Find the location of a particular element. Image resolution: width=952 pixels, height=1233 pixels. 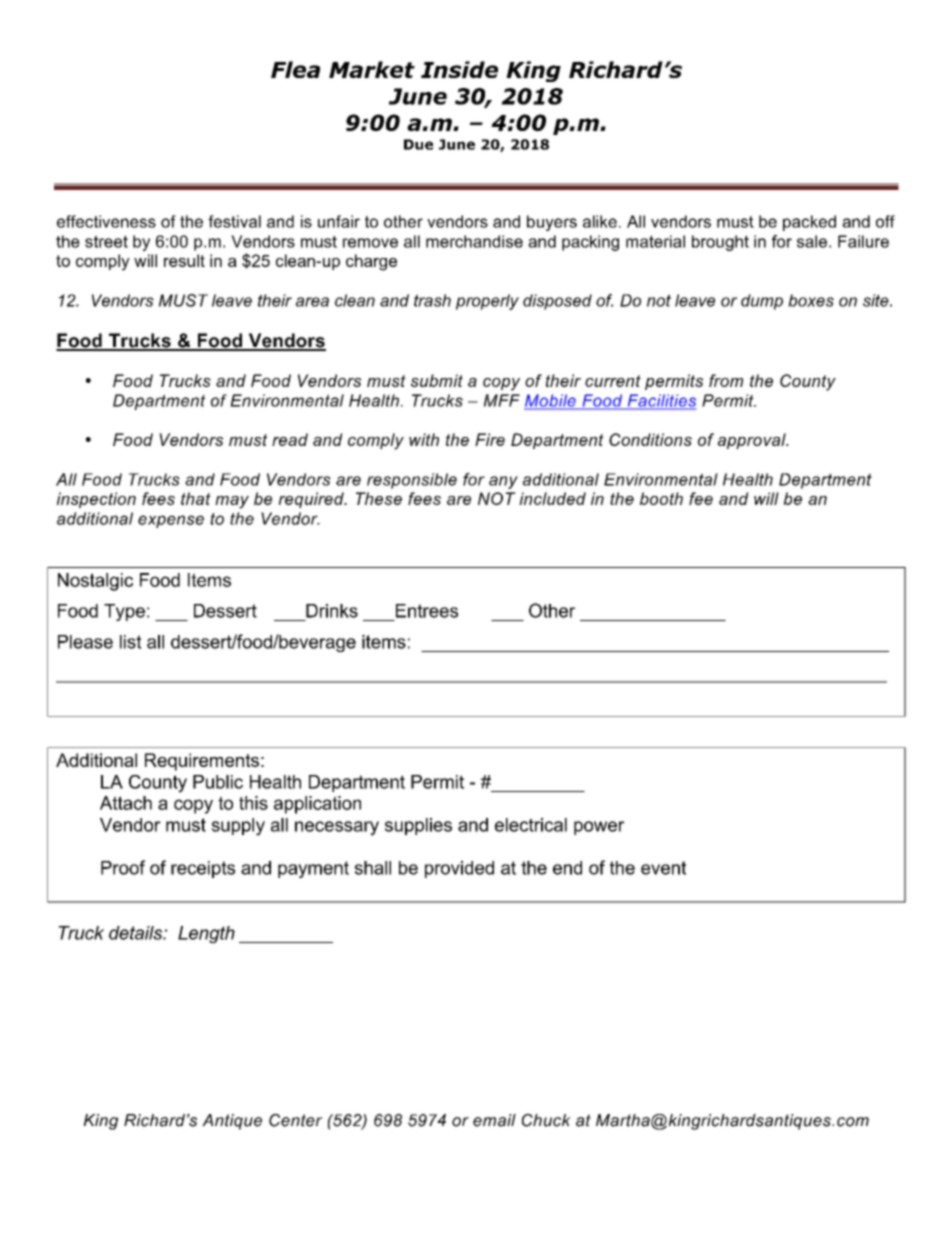

Inside is located at coordinates (459, 69).
